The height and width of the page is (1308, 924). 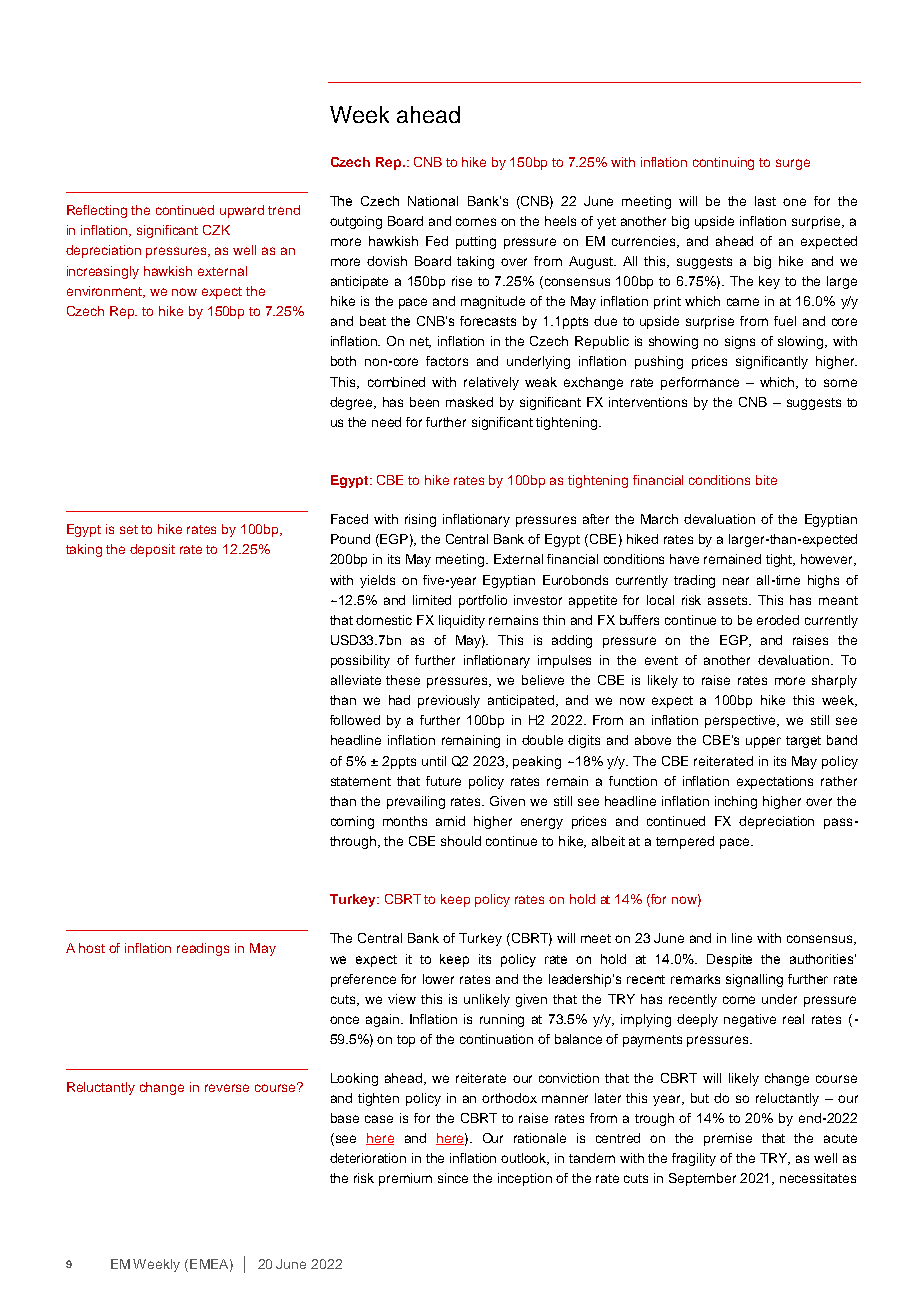 What do you see at coordinates (461, 841) in the page?
I see `should` at bounding box center [461, 841].
